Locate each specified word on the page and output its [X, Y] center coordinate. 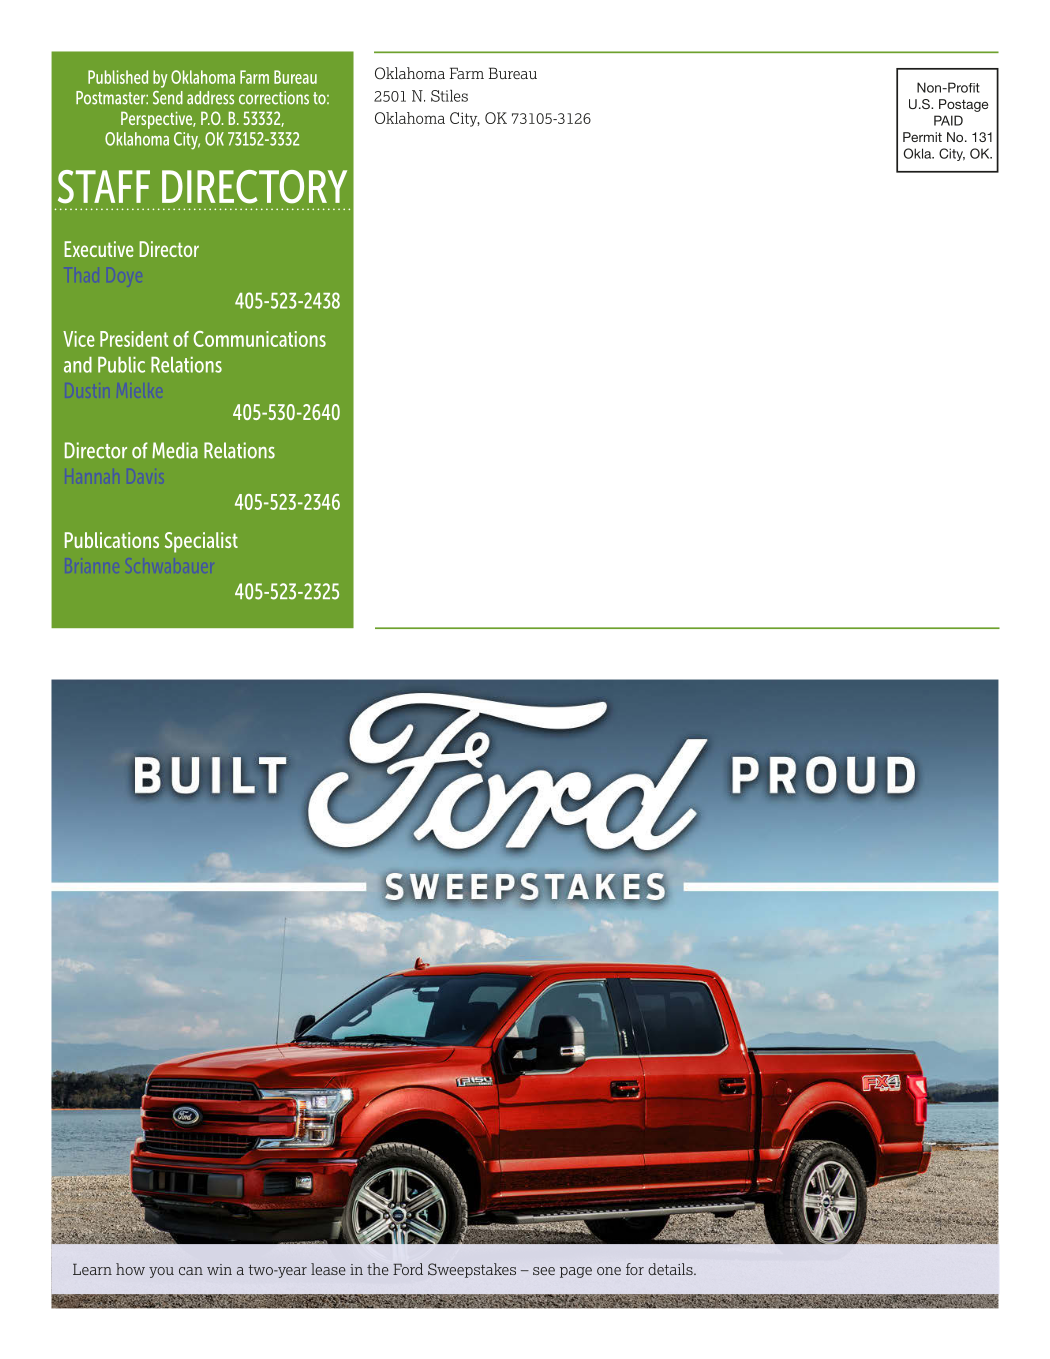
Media [175, 450]
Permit [922, 137]
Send [168, 98]
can [191, 1271]
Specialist [201, 542]
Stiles [449, 96]
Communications [259, 339]
